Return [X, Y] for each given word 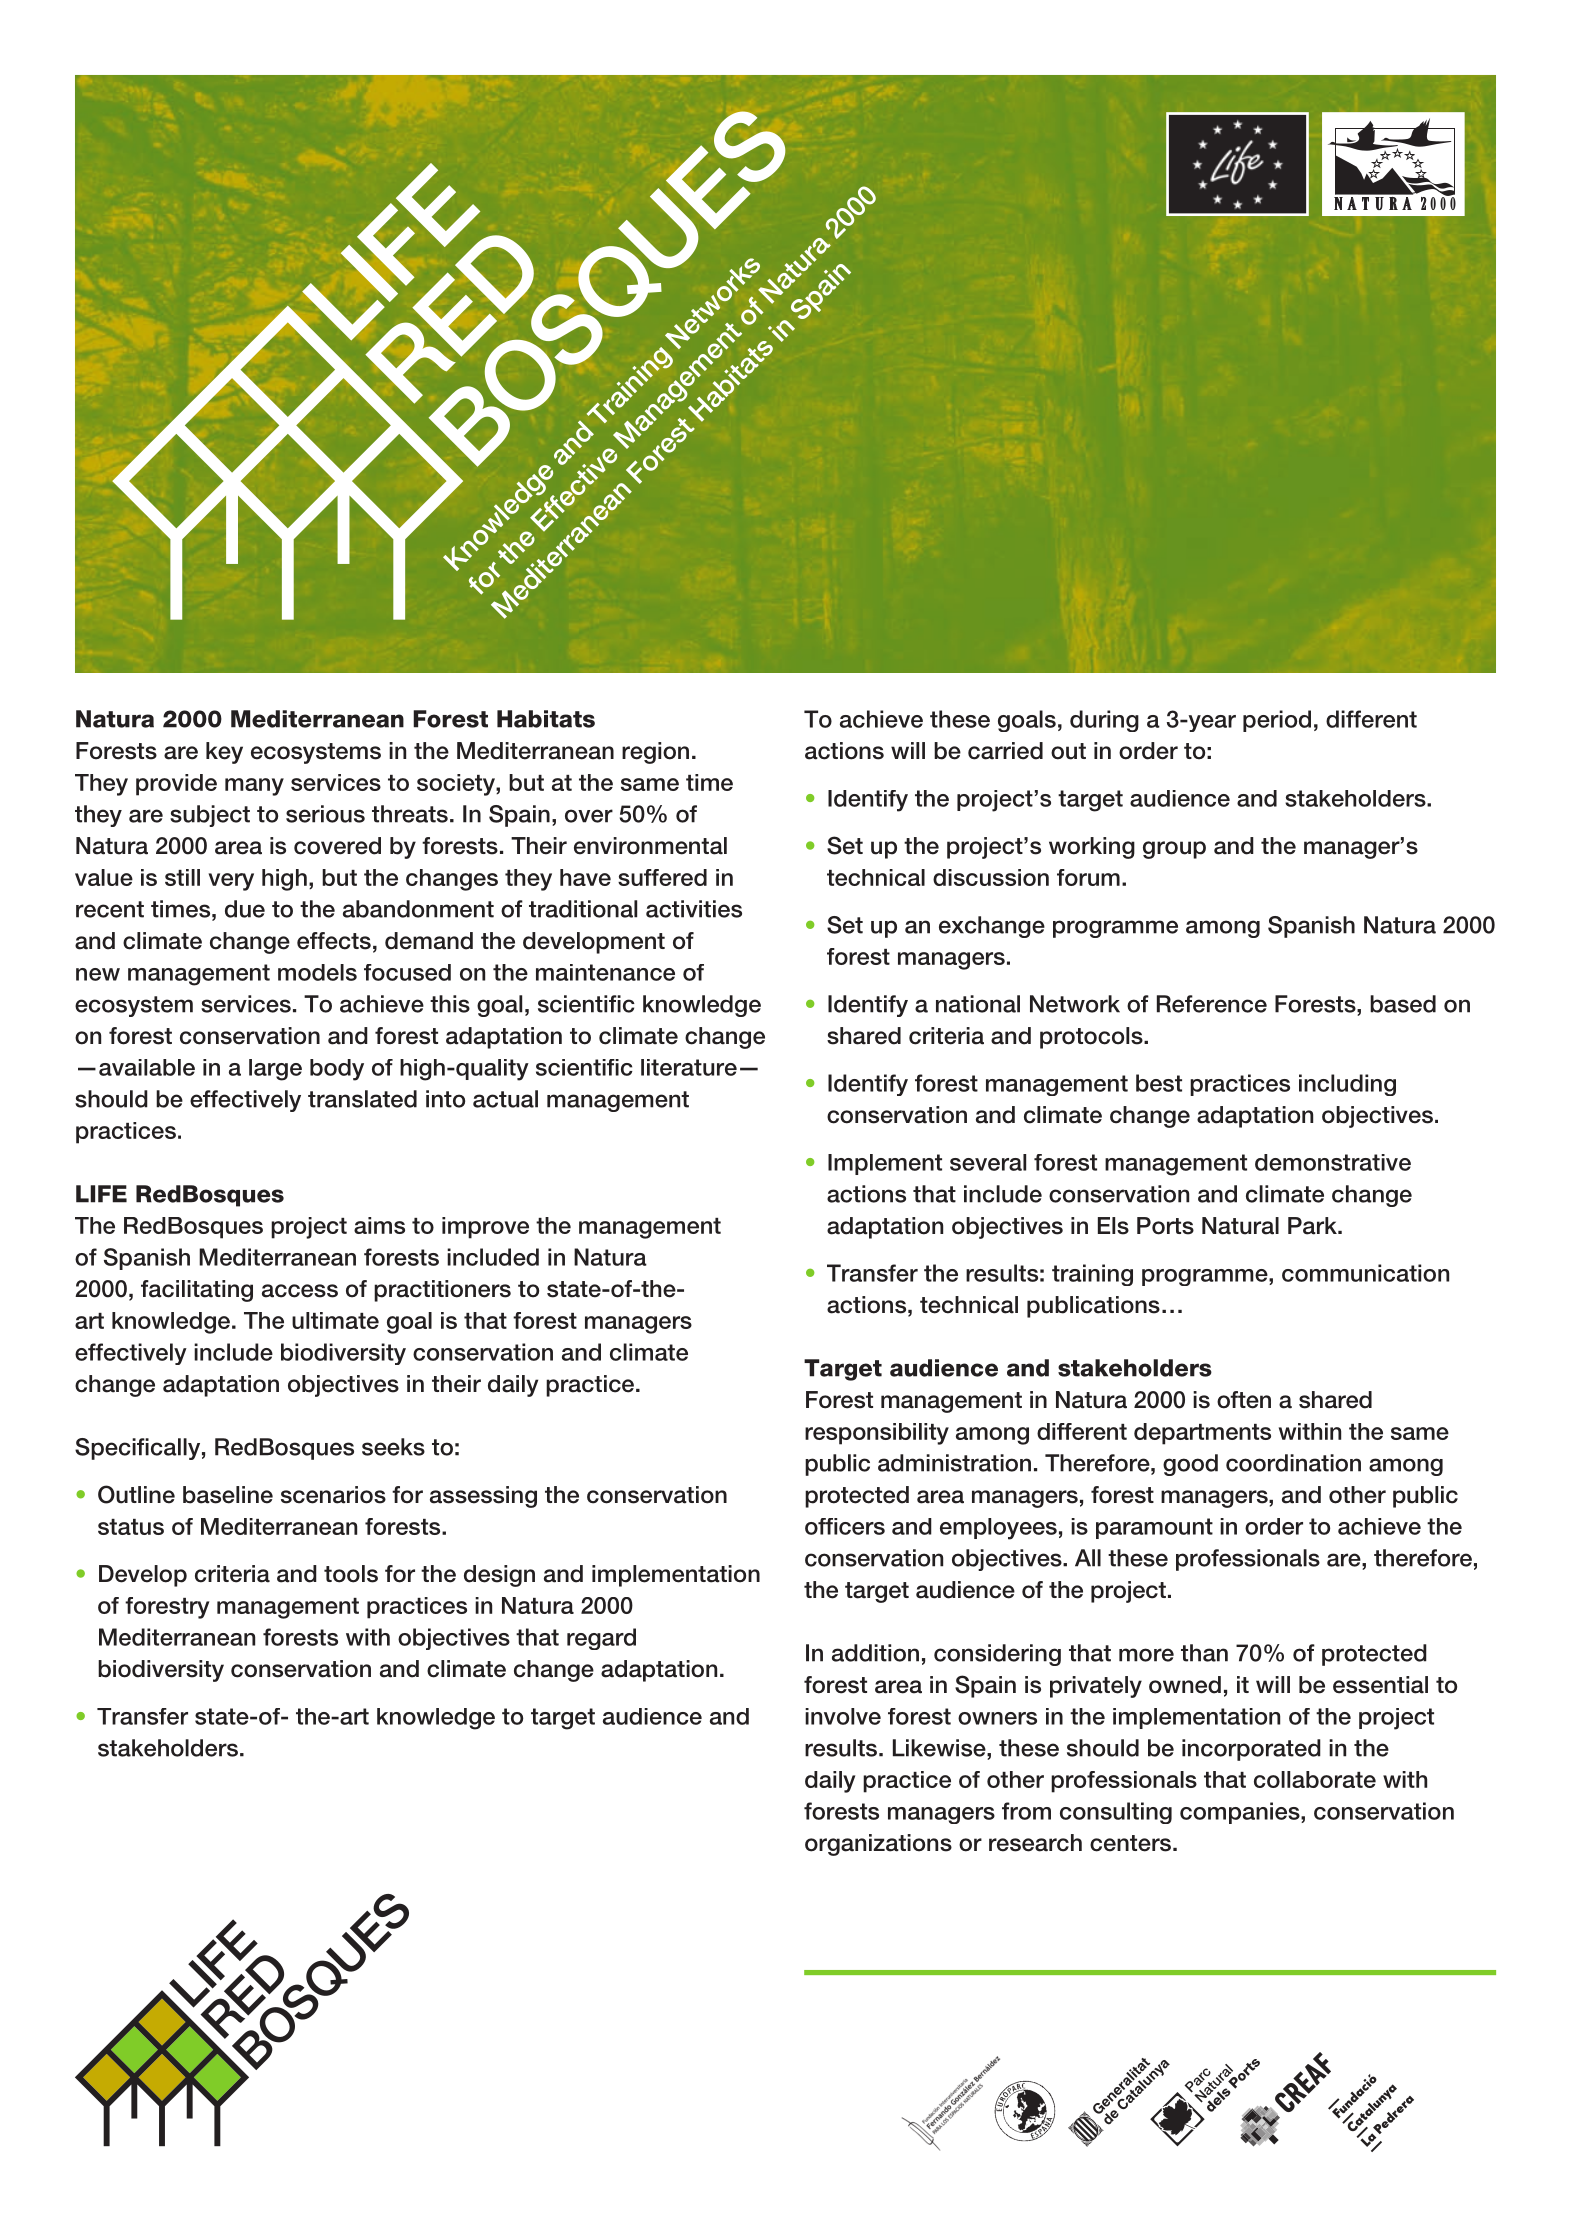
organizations [878, 1845]
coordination [1293, 1463]
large [275, 1070]
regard [601, 1639]
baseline [228, 1495]
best [1159, 1083]
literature [689, 1067]
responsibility [877, 1434]
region [655, 753]
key [224, 753]
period [1277, 721]
